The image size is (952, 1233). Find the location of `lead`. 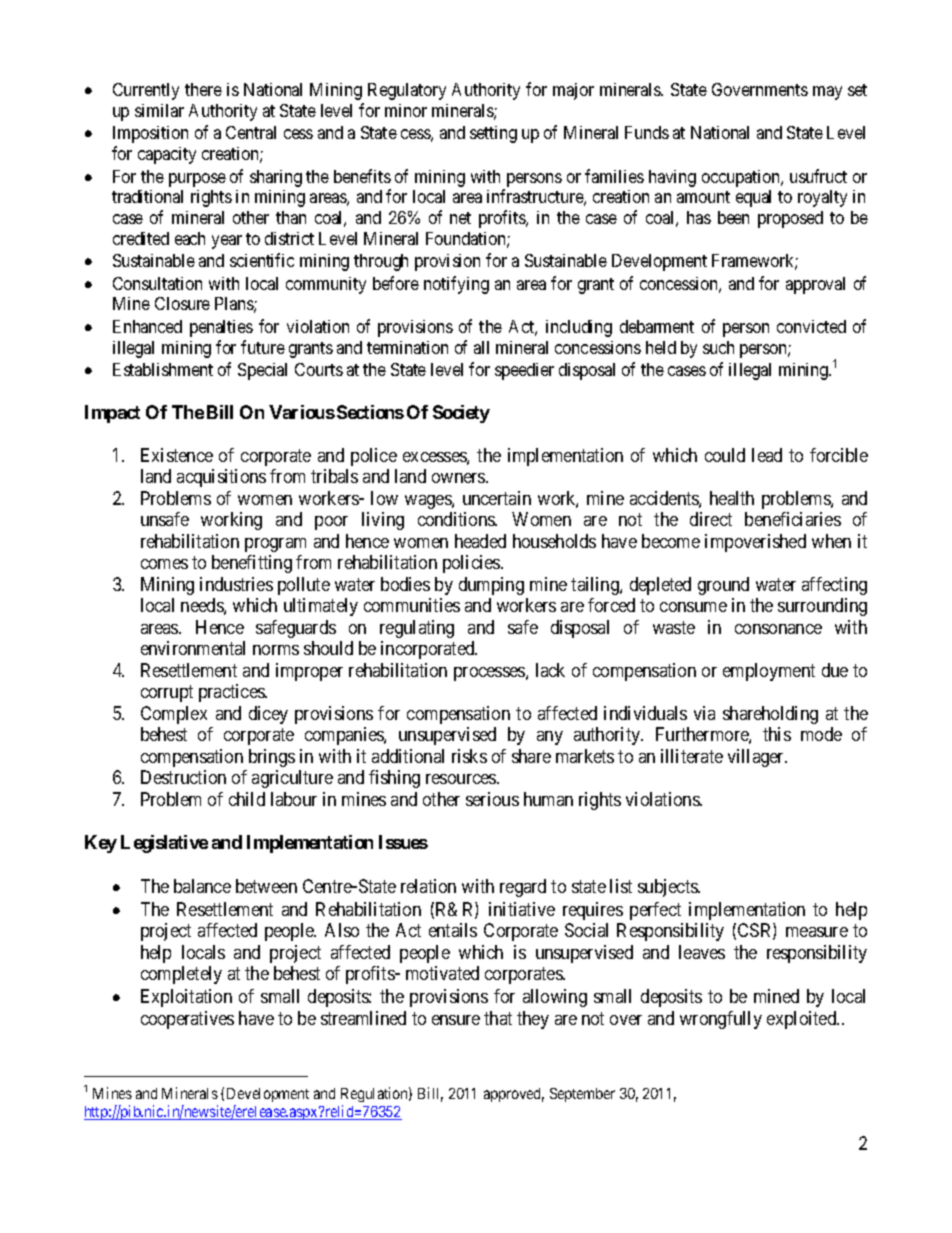

lead is located at coordinates (767, 455).
